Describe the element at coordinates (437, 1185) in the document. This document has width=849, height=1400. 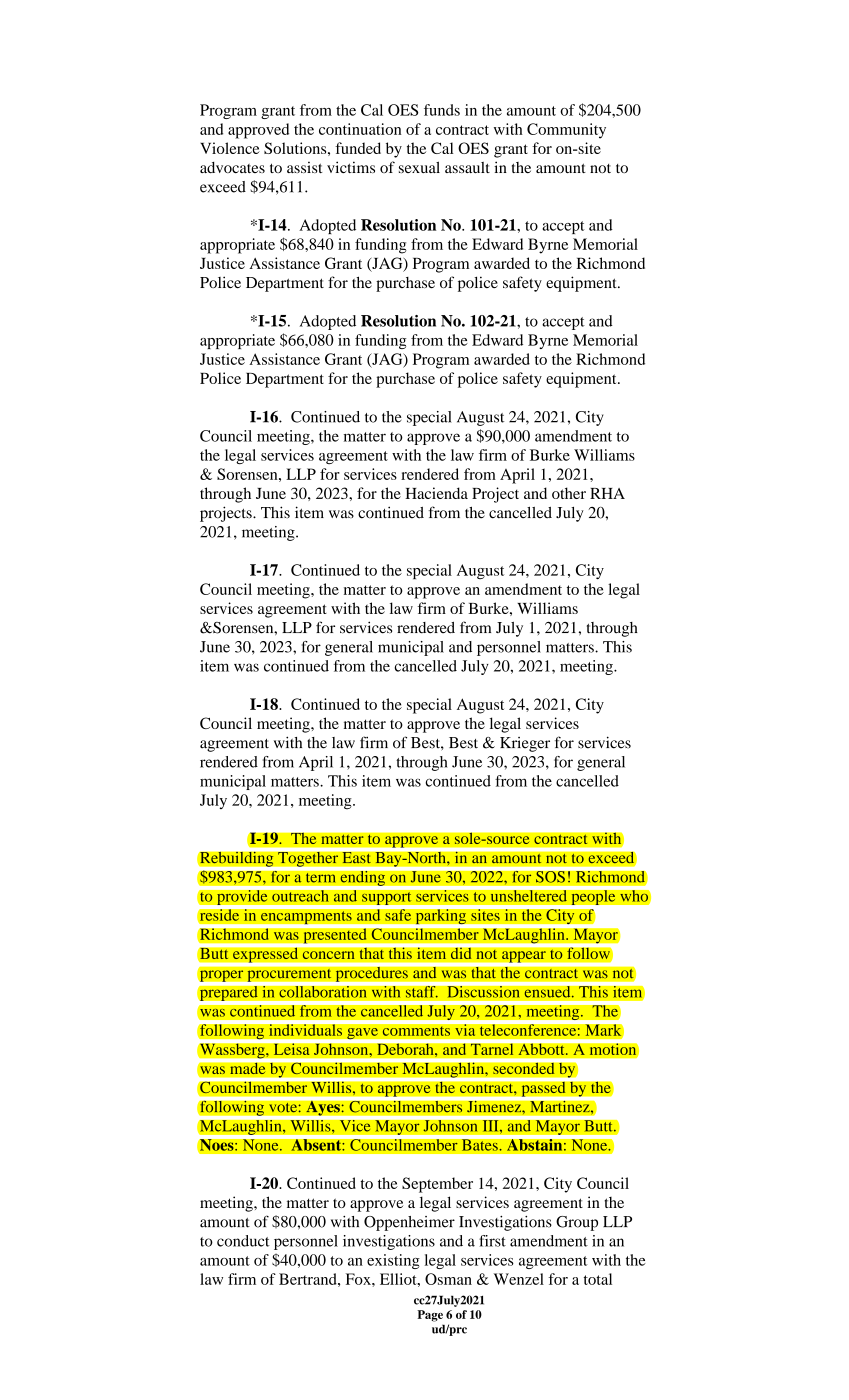
I see `September` at that location.
